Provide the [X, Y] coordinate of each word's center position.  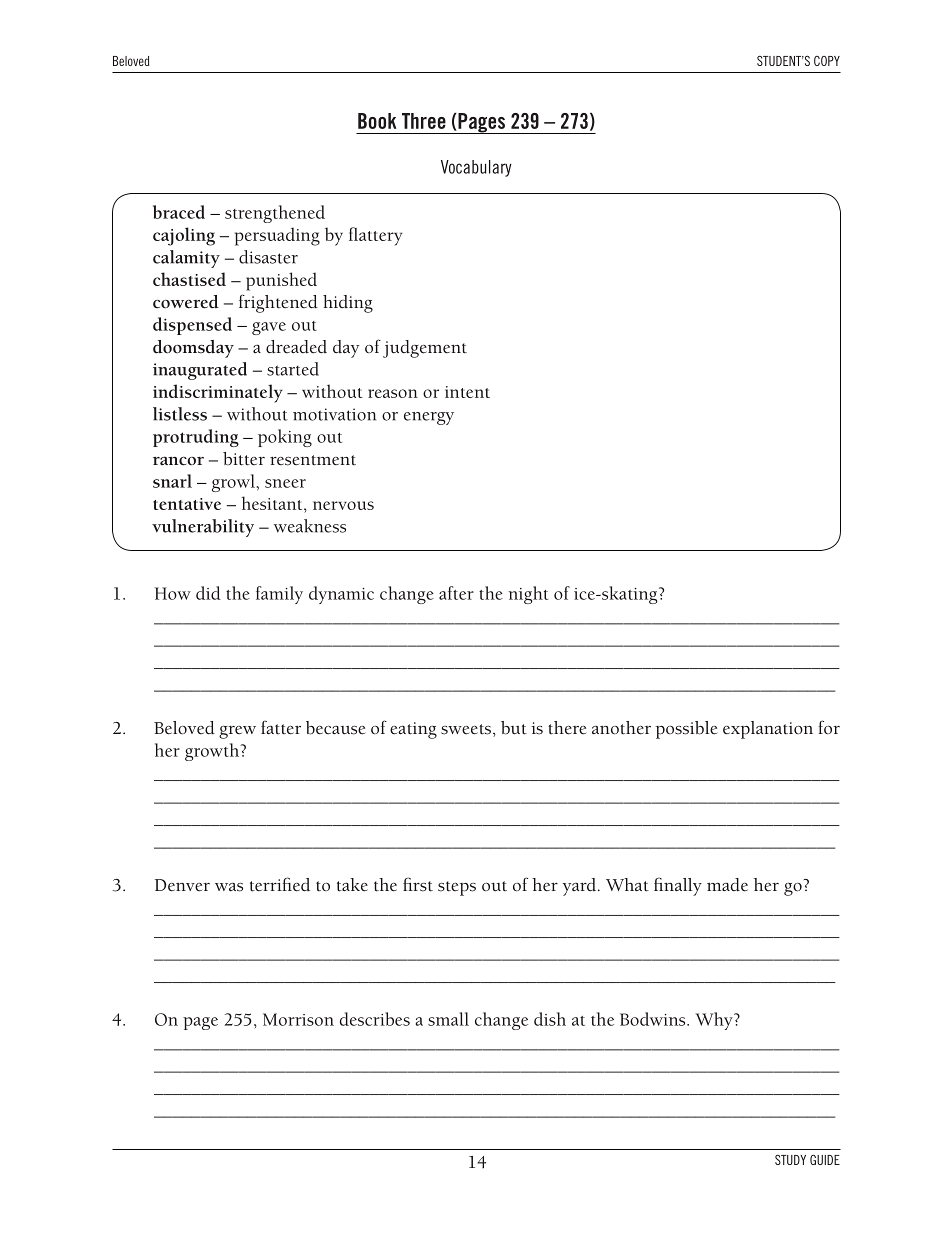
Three [424, 121]
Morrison [298, 1019]
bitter [244, 459]
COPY [827, 61]
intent [467, 392]
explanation [768, 730]
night [528, 595]
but [514, 728]
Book [377, 121]
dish [550, 1019]
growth [213, 752]
